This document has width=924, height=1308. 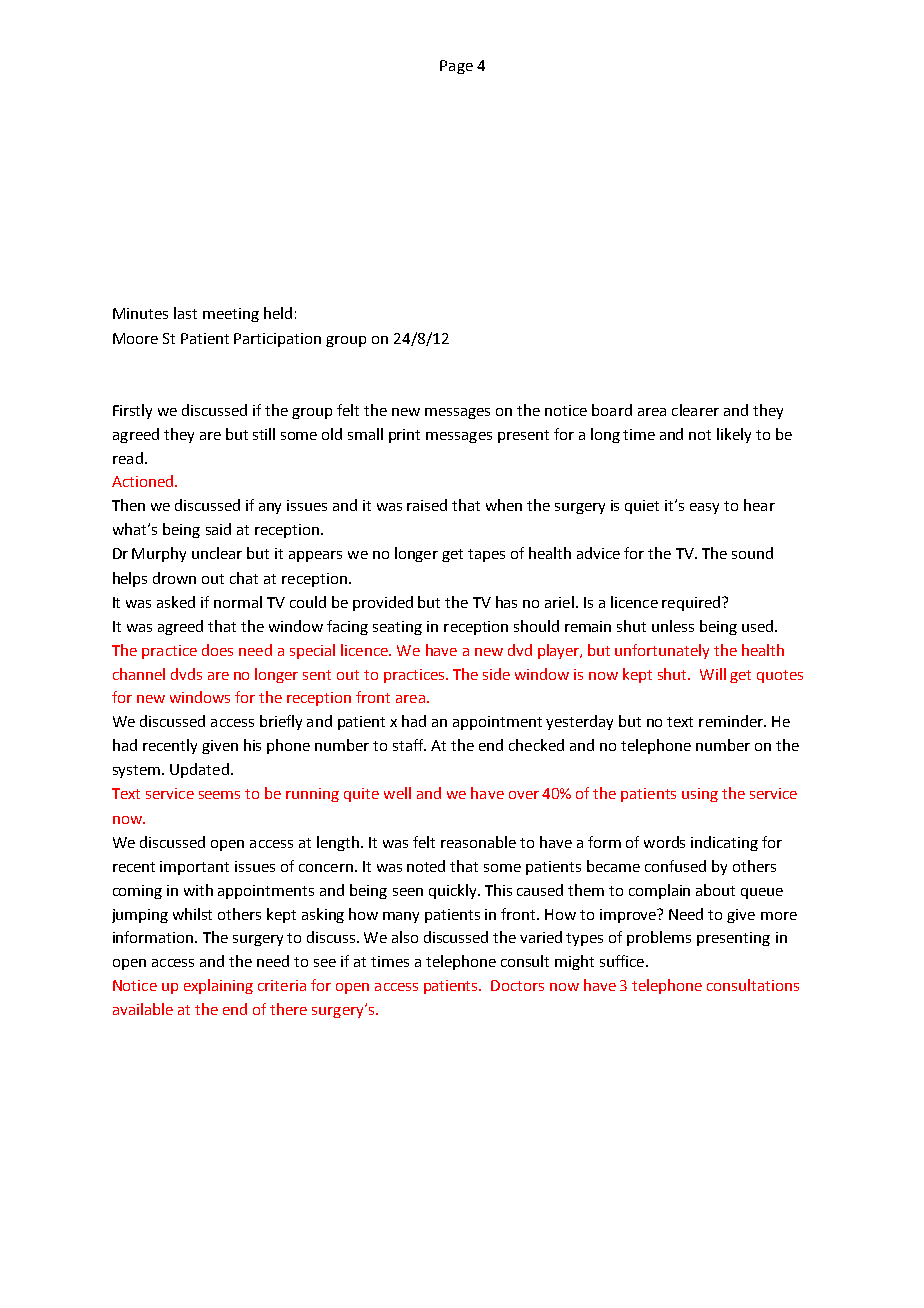 What do you see at coordinates (704, 508) in the document?
I see `easy` at bounding box center [704, 508].
